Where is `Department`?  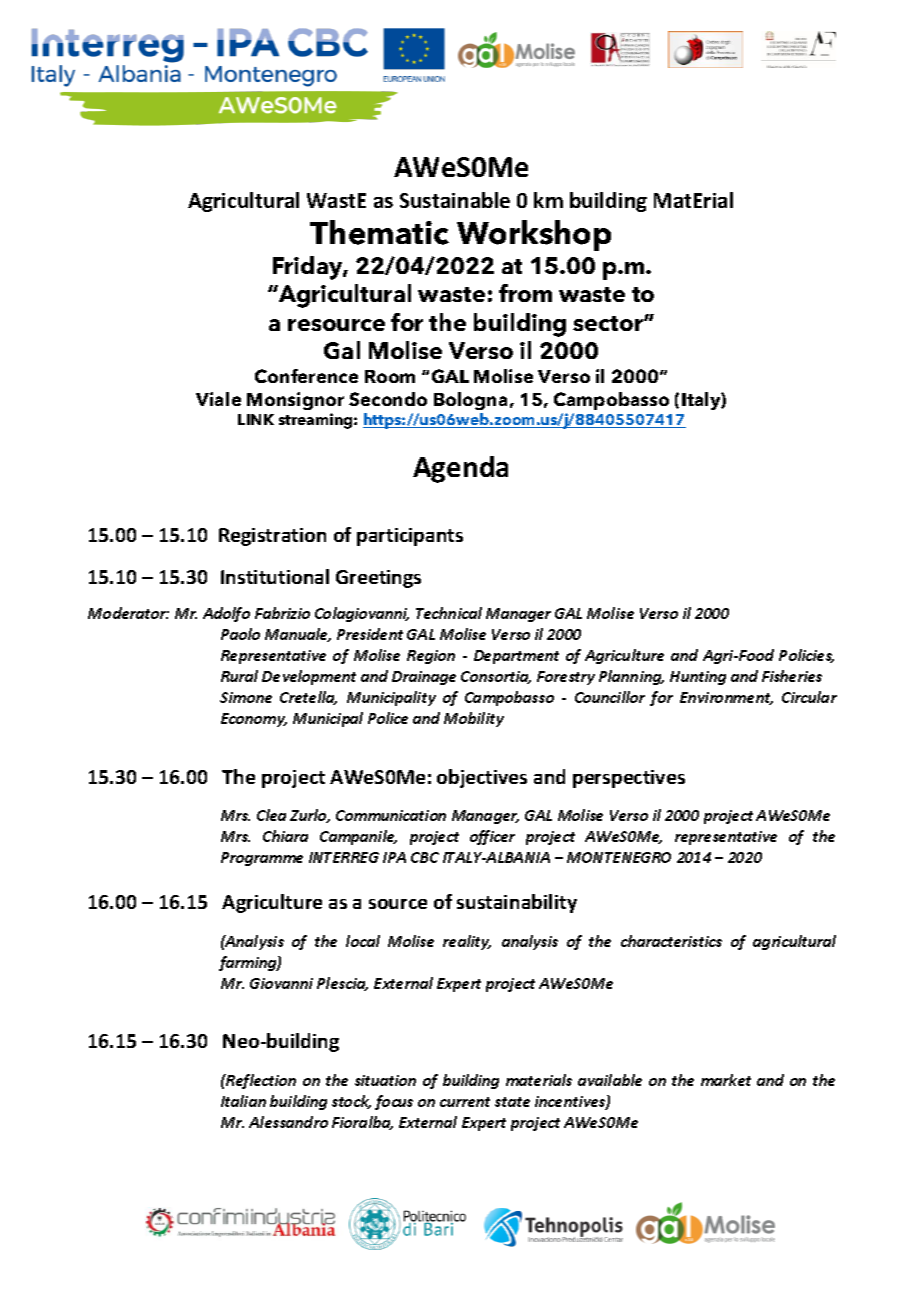
Department is located at coordinates (516, 657).
